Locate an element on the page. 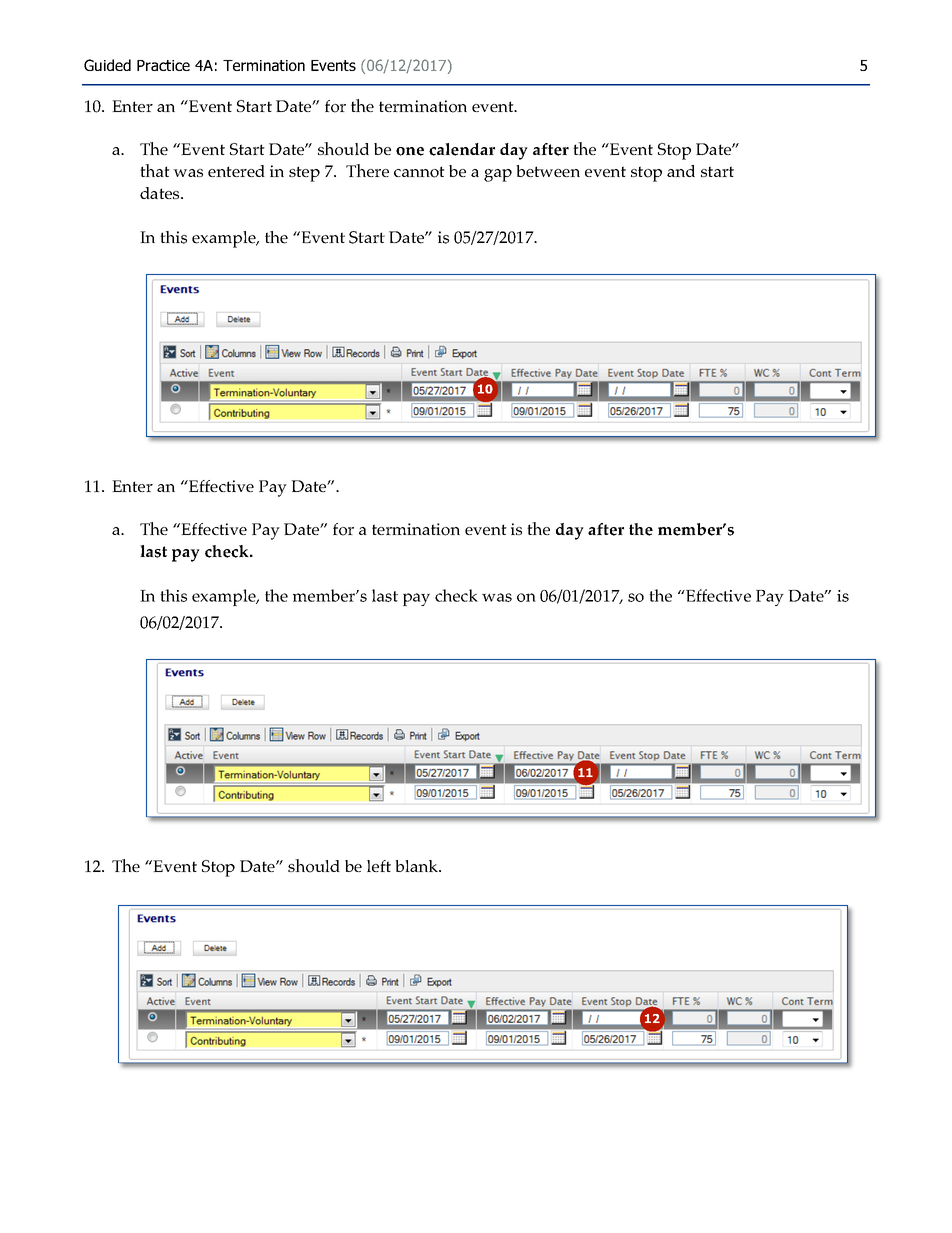 Image resolution: width=952 pixels, height=1233 pixels. step is located at coordinates (304, 174).
